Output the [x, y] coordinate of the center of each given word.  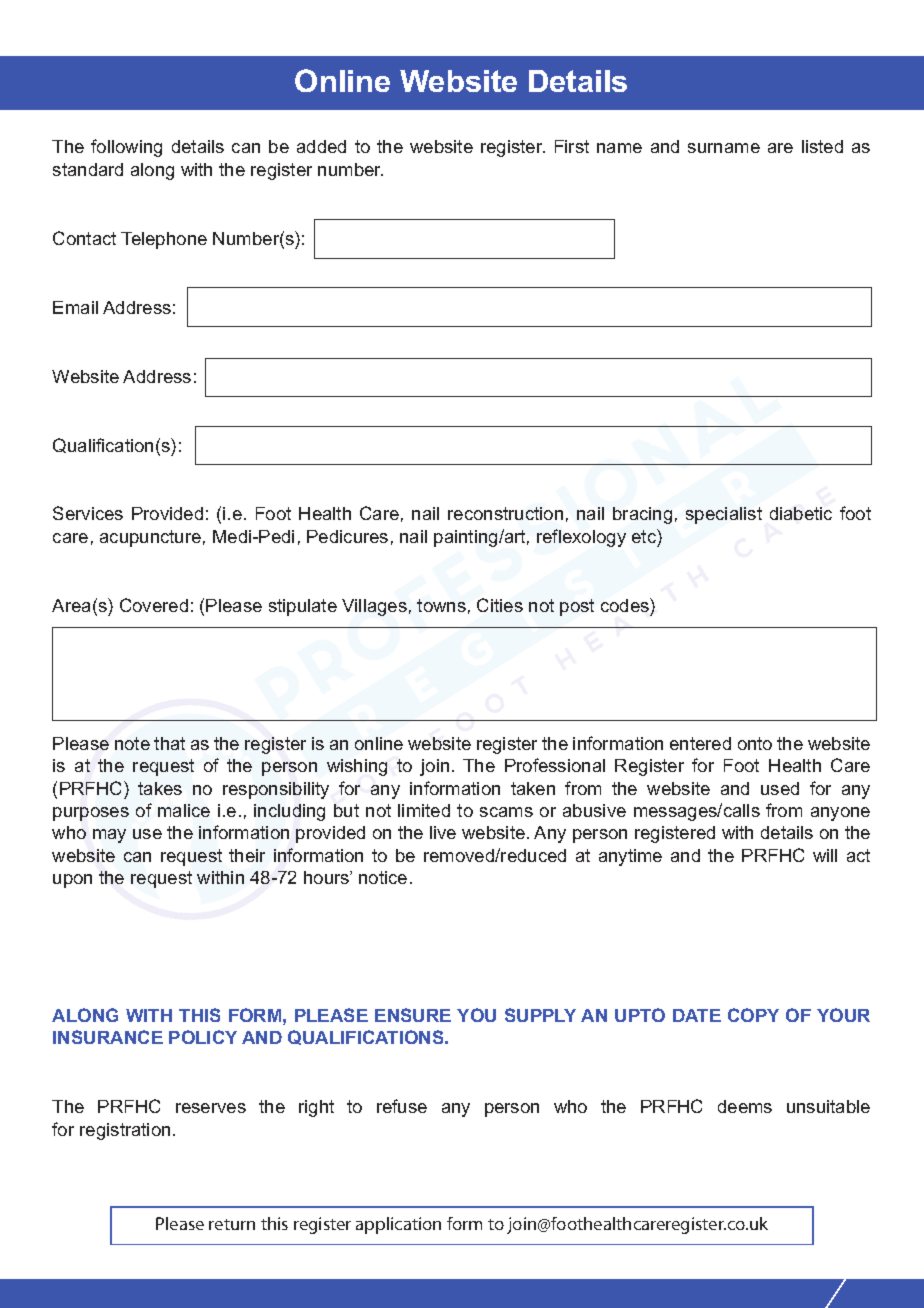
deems [745, 1106]
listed [822, 146]
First [572, 146]
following [126, 148]
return [232, 1224]
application [398, 1225]
